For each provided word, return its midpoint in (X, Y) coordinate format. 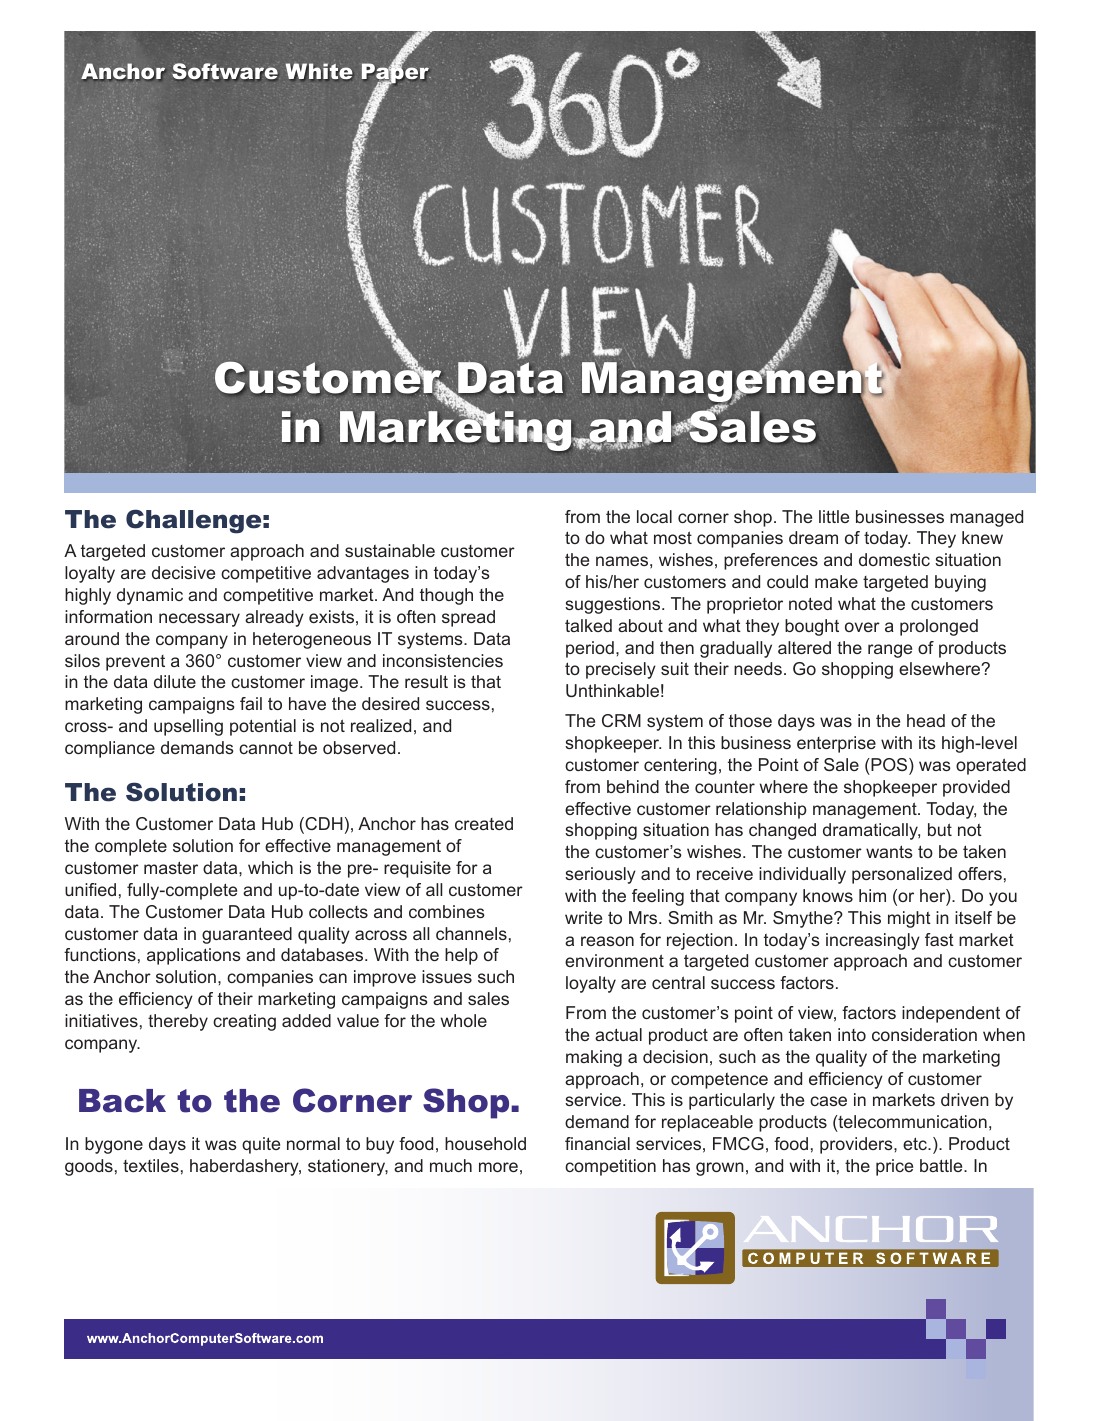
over (862, 627)
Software (225, 71)
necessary (199, 620)
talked (588, 625)
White (319, 72)
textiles (151, 1165)
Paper (396, 74)
